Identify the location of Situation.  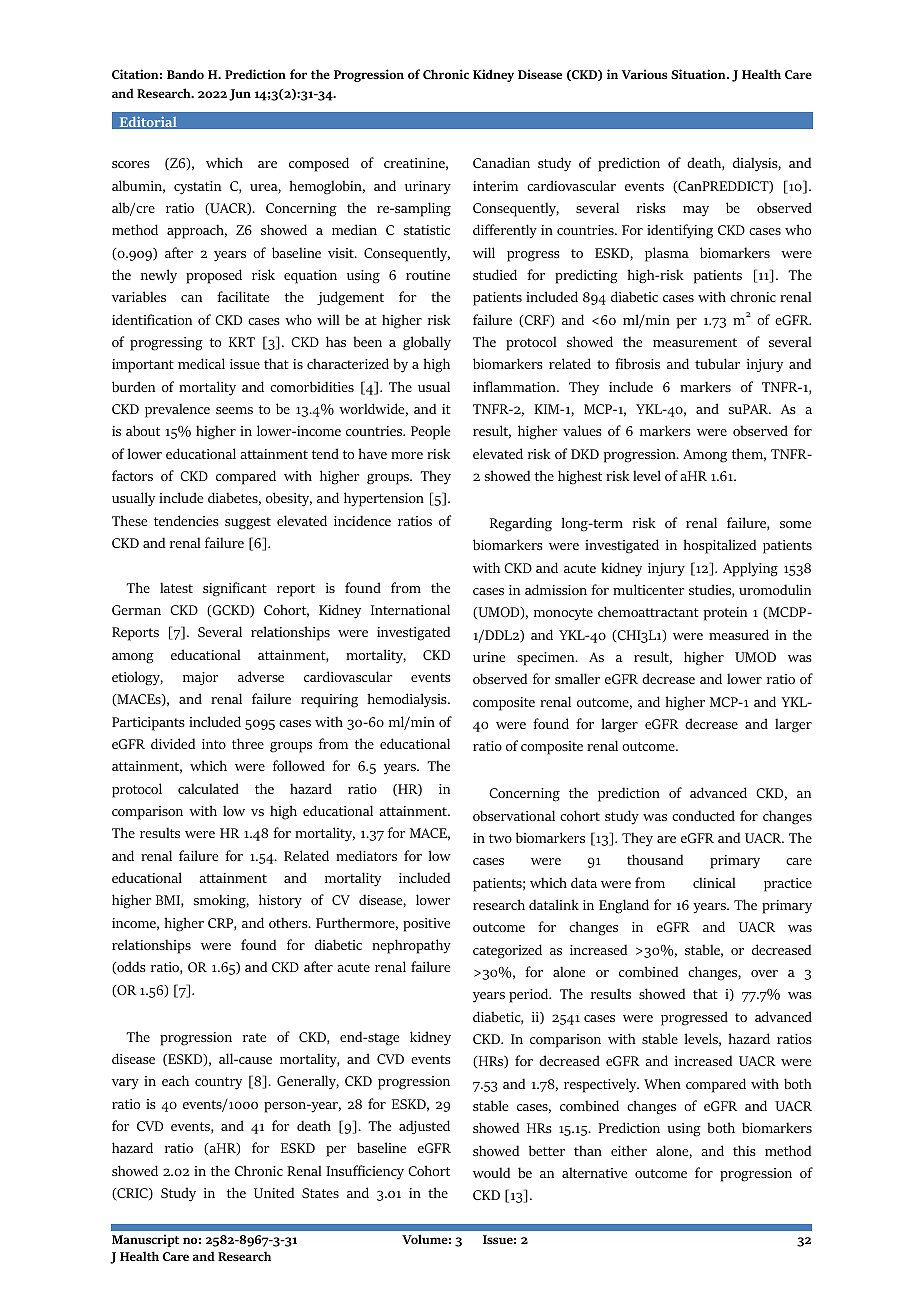
(699, 74).
